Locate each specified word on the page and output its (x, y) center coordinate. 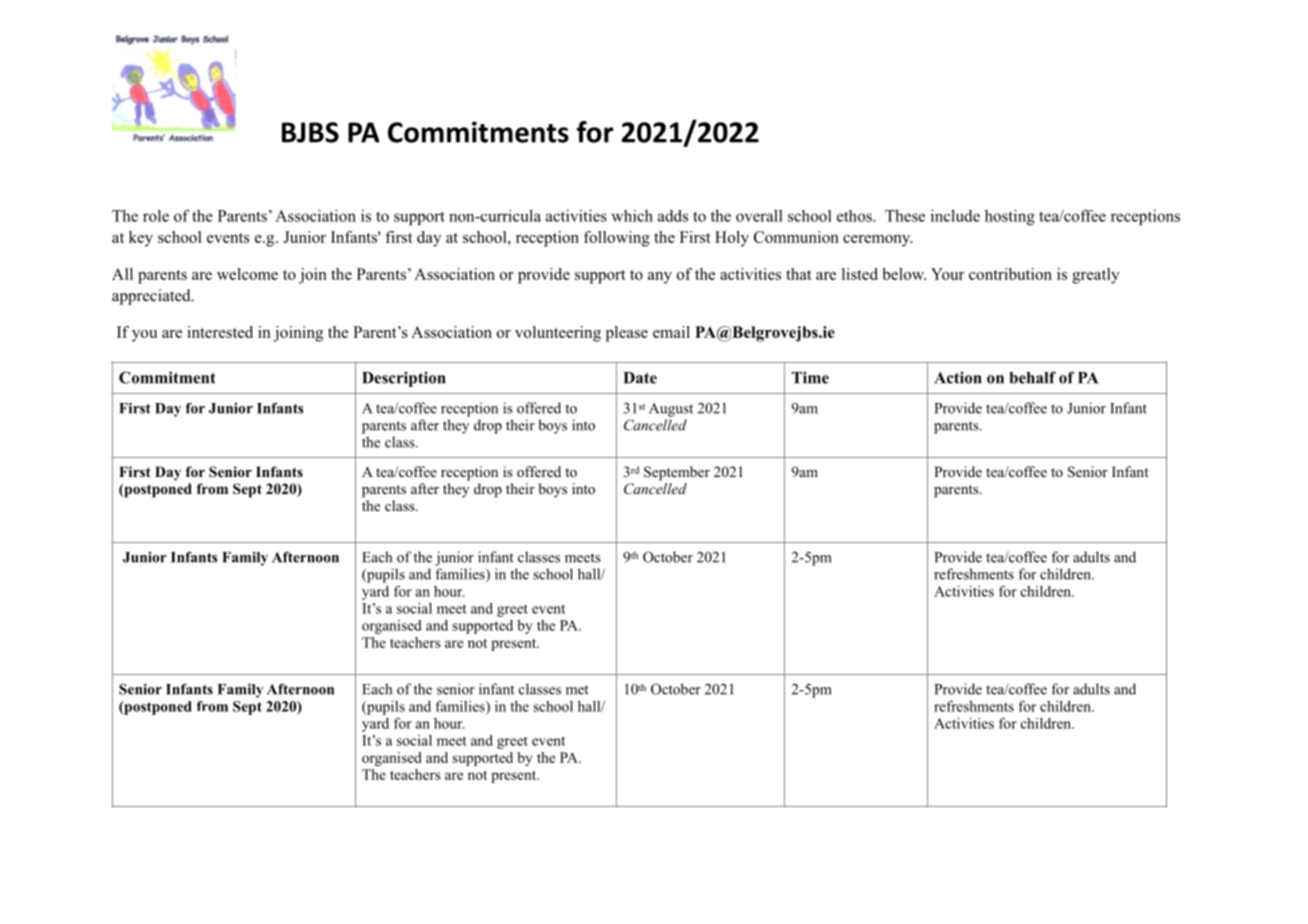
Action (957, 378)
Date (640, 378)
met (577, 690)
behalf (1032, 377)
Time (810, 378)
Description (403, 379)
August (671, 410)
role (156, 216)
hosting (1010, 217)
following (617, 239)
